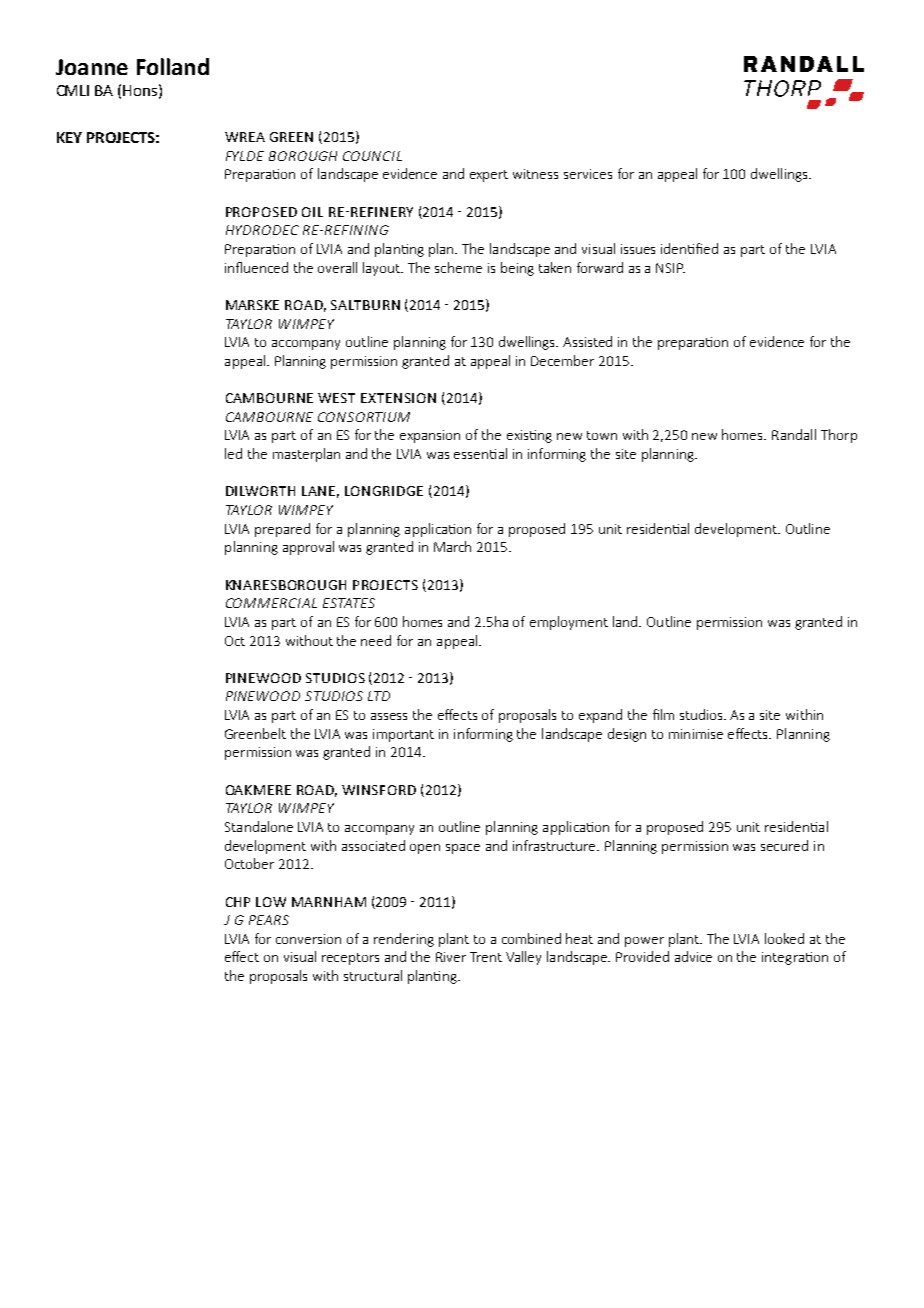  What do you see at coordinates (238, 902) in the page?
I see `CHP` at bounding box center [238, 902].
